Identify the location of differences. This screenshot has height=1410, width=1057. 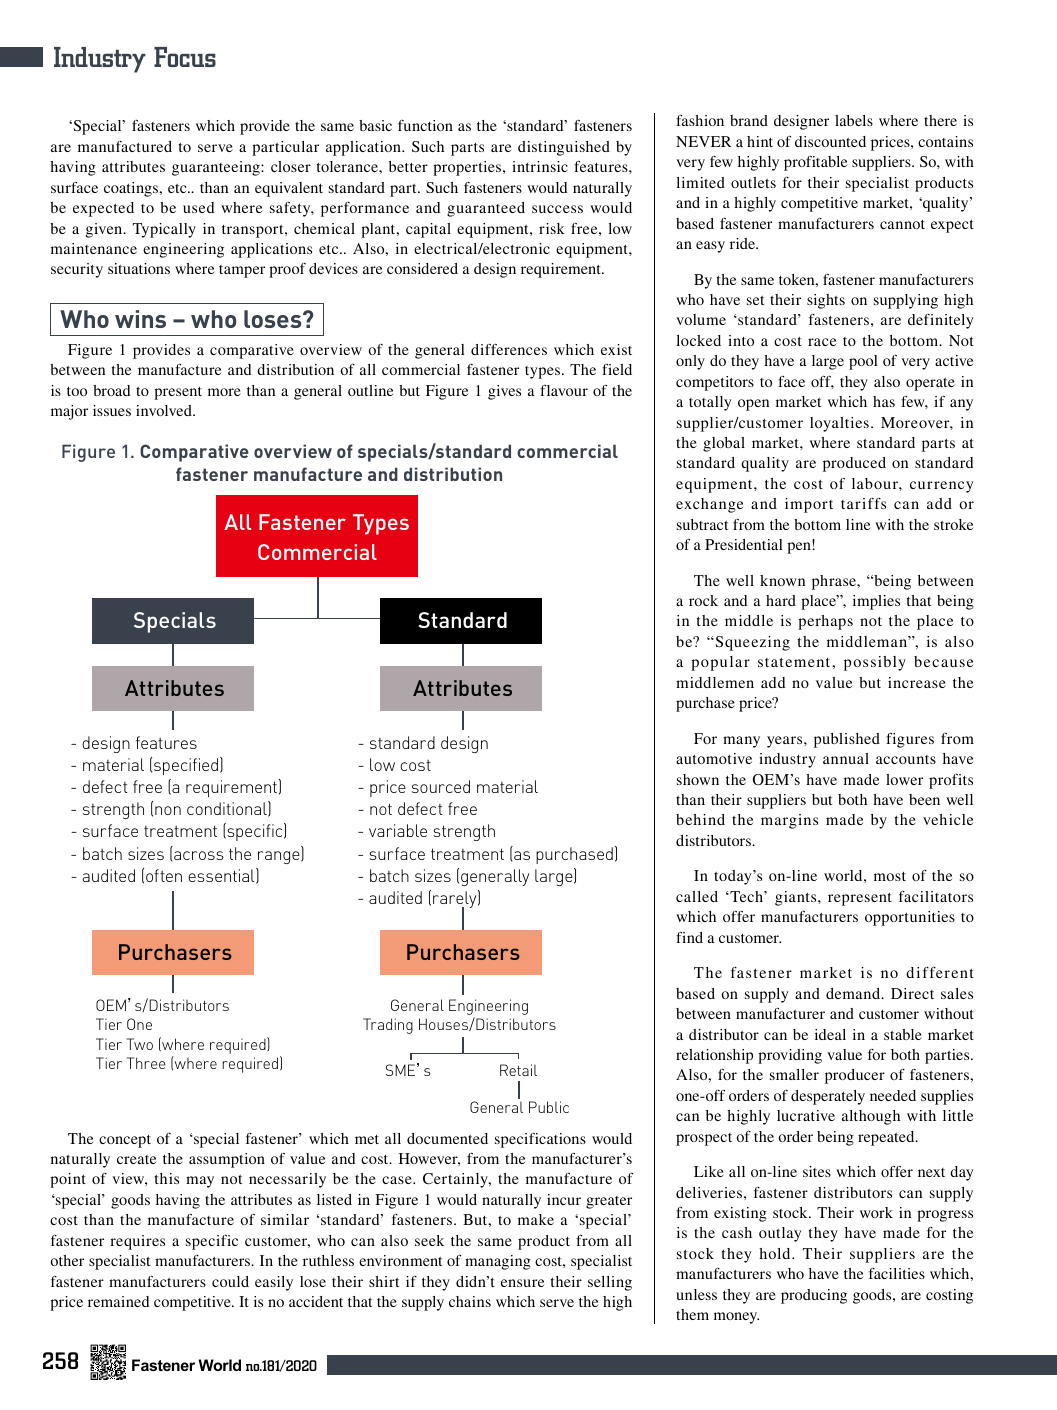
(509, 349).
